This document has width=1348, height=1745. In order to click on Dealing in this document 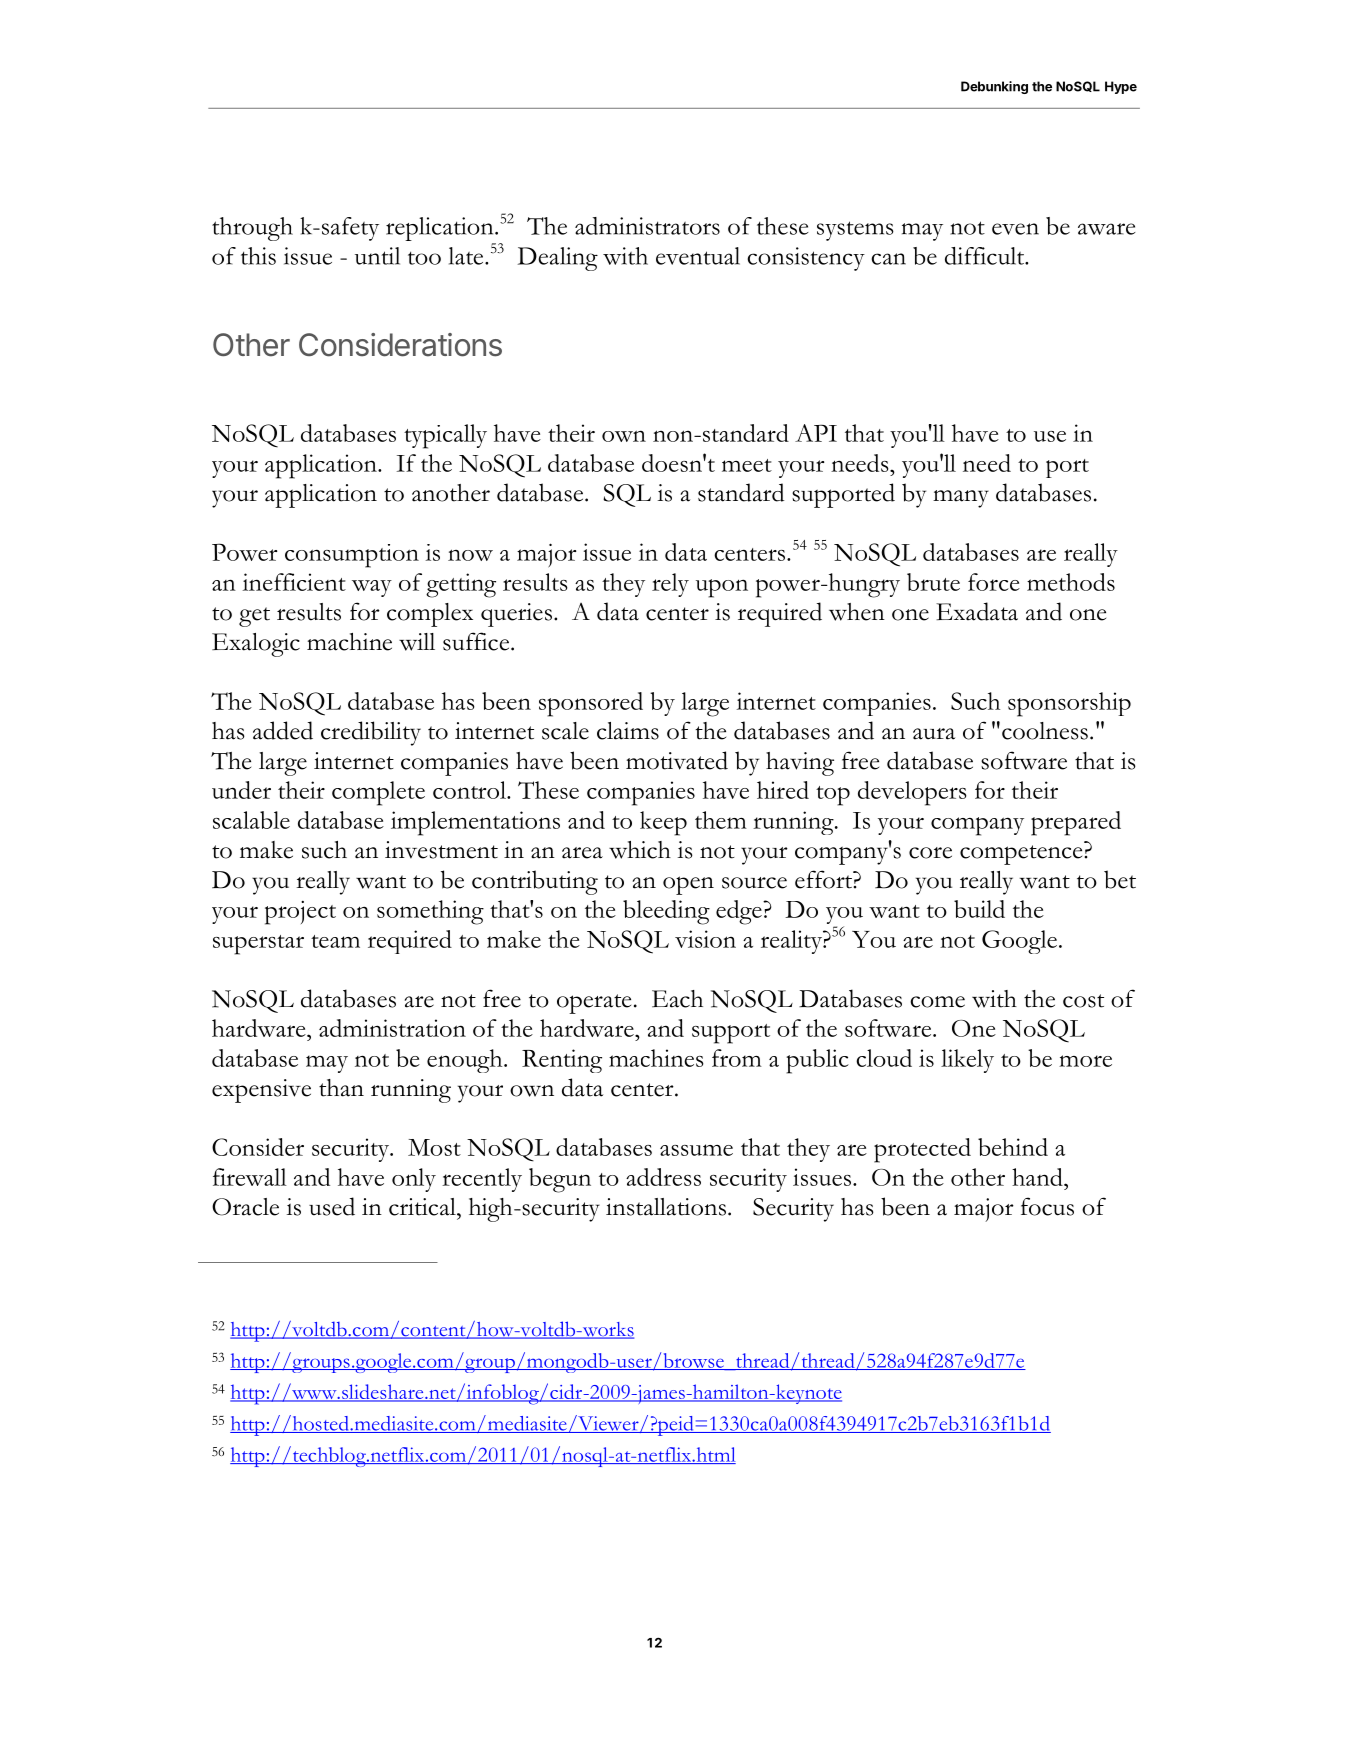, I will do `click(557, 259)`.
